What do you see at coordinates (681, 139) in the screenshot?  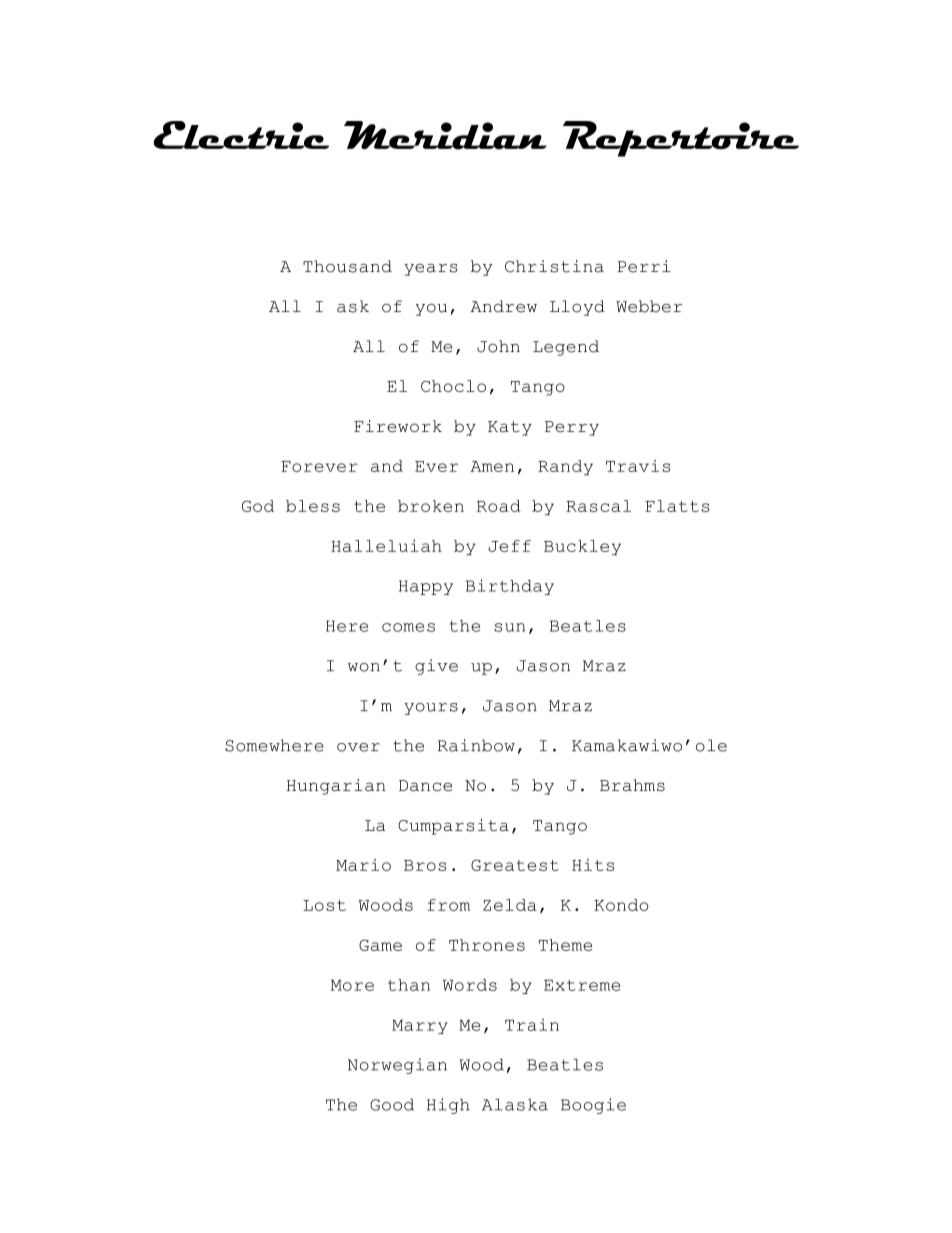 I see `Repertoire` at bounding box center [681, 139].
